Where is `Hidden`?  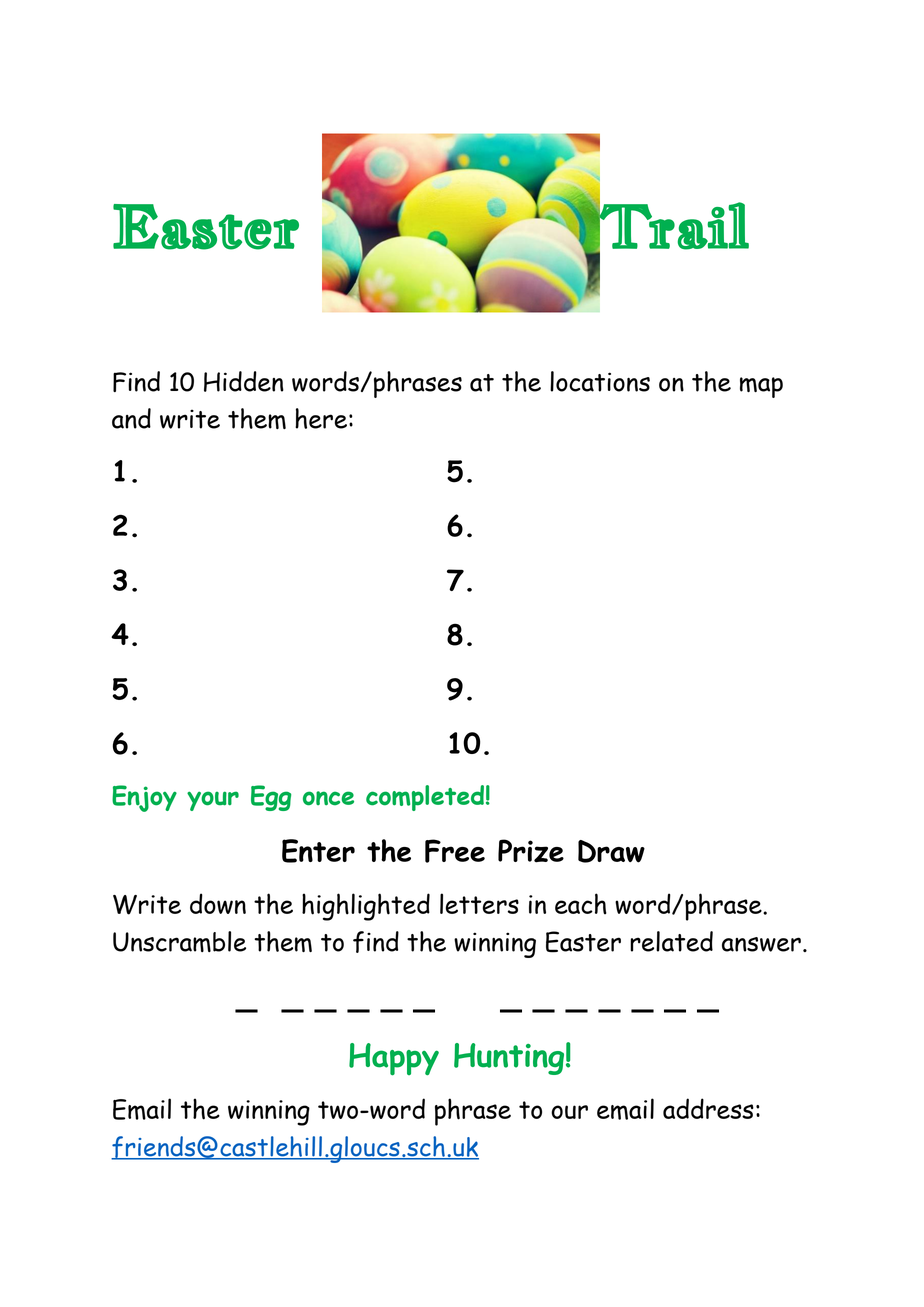
Hidden is located at coordinates (244, 381).
